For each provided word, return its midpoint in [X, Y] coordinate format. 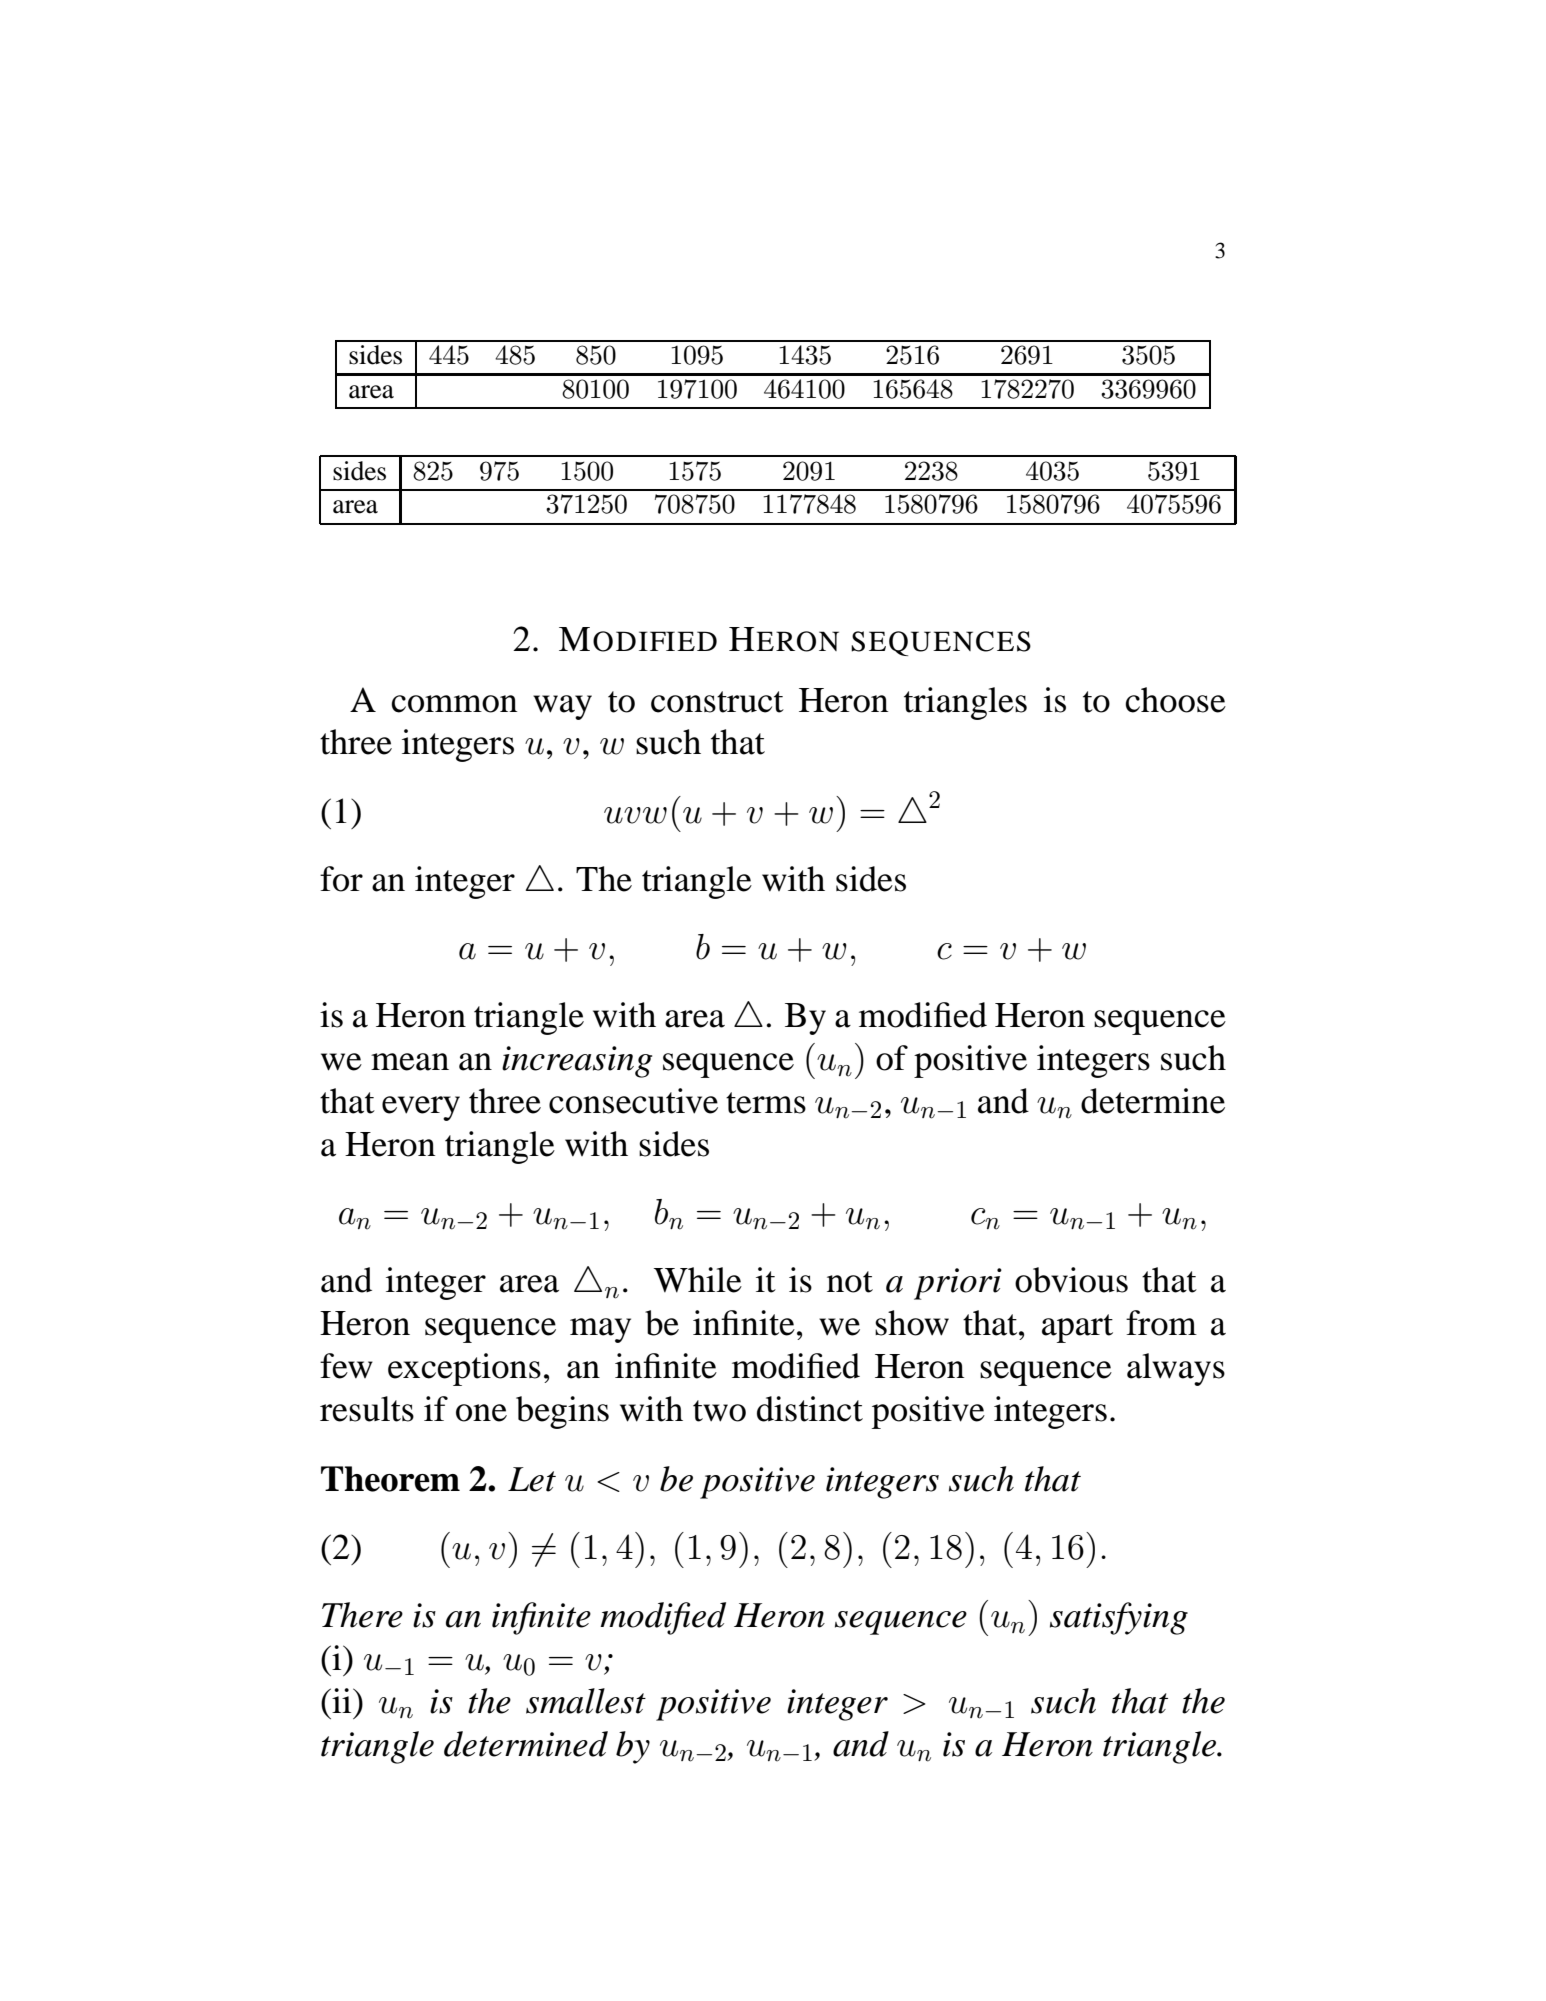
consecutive [633, 1101]
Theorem [390, 1479]
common [454, 704]
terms [766, 1103]
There [362, 1615]
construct [717, 702]
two [719, 1411]
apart [1077, 1328]
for [341, 879]
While [697, 1280]
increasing [577, 1062]
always [1176, 1369]
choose [1175, 700]
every [421, 1108]
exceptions [464, 1369]
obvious [1071, 1280]
